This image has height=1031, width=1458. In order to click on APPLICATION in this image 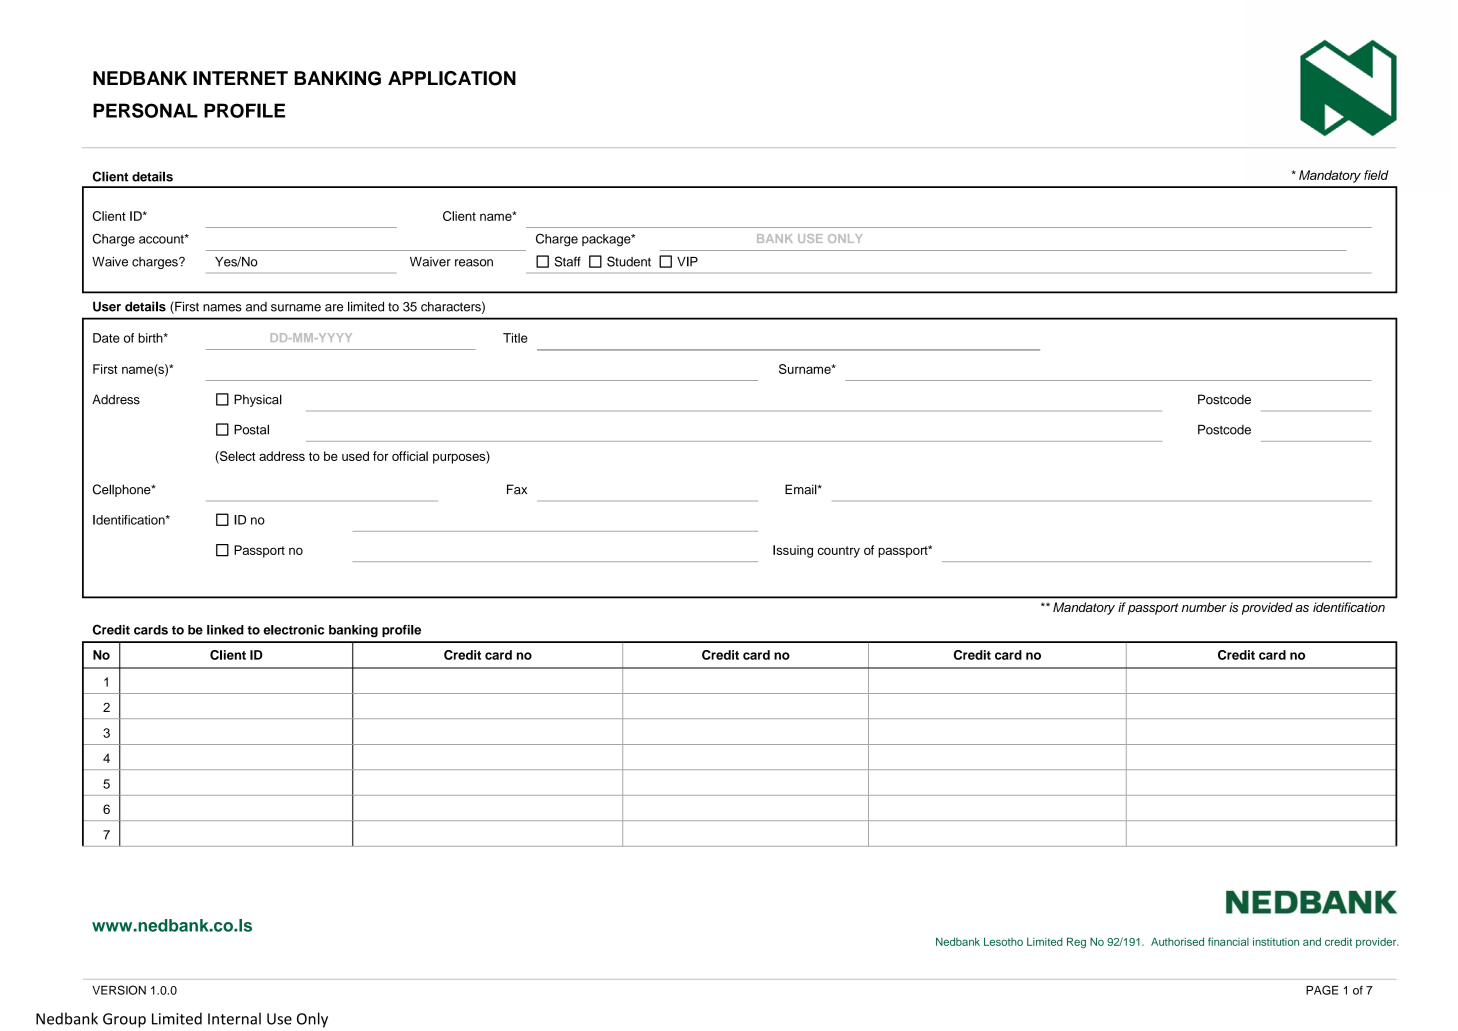, I will do `click(452, 78)`.
